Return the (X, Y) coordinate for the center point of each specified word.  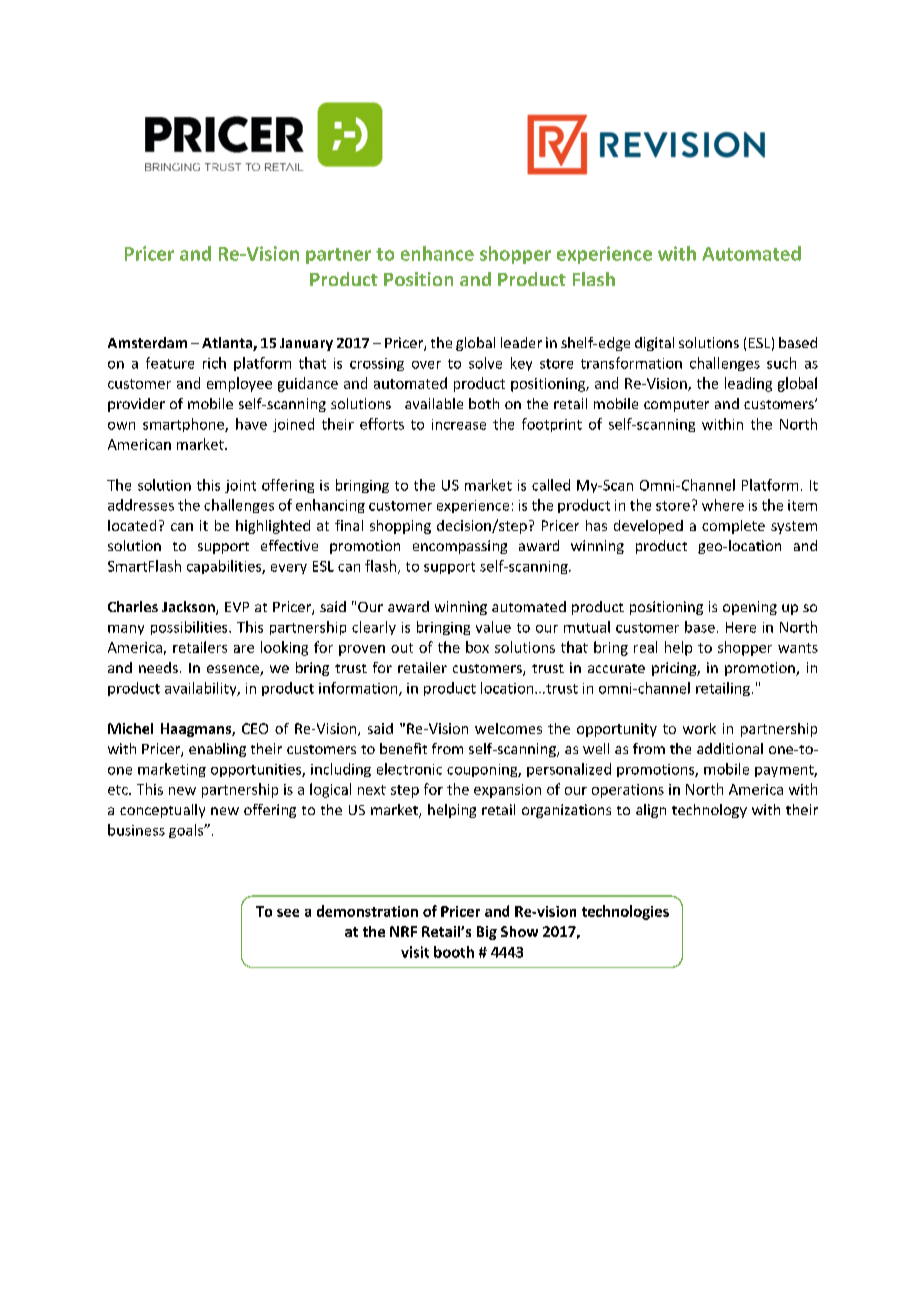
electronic (409, 769)
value (493, 627)
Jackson (189, 608)
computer (676, 406)
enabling (217, 750)
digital (654, 344)
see (288, 913)
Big (487, 933)
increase (459, 424)
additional (730, 748)
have (251, 424)
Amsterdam (147, 342)
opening (750, 608)
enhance (437, 253)
